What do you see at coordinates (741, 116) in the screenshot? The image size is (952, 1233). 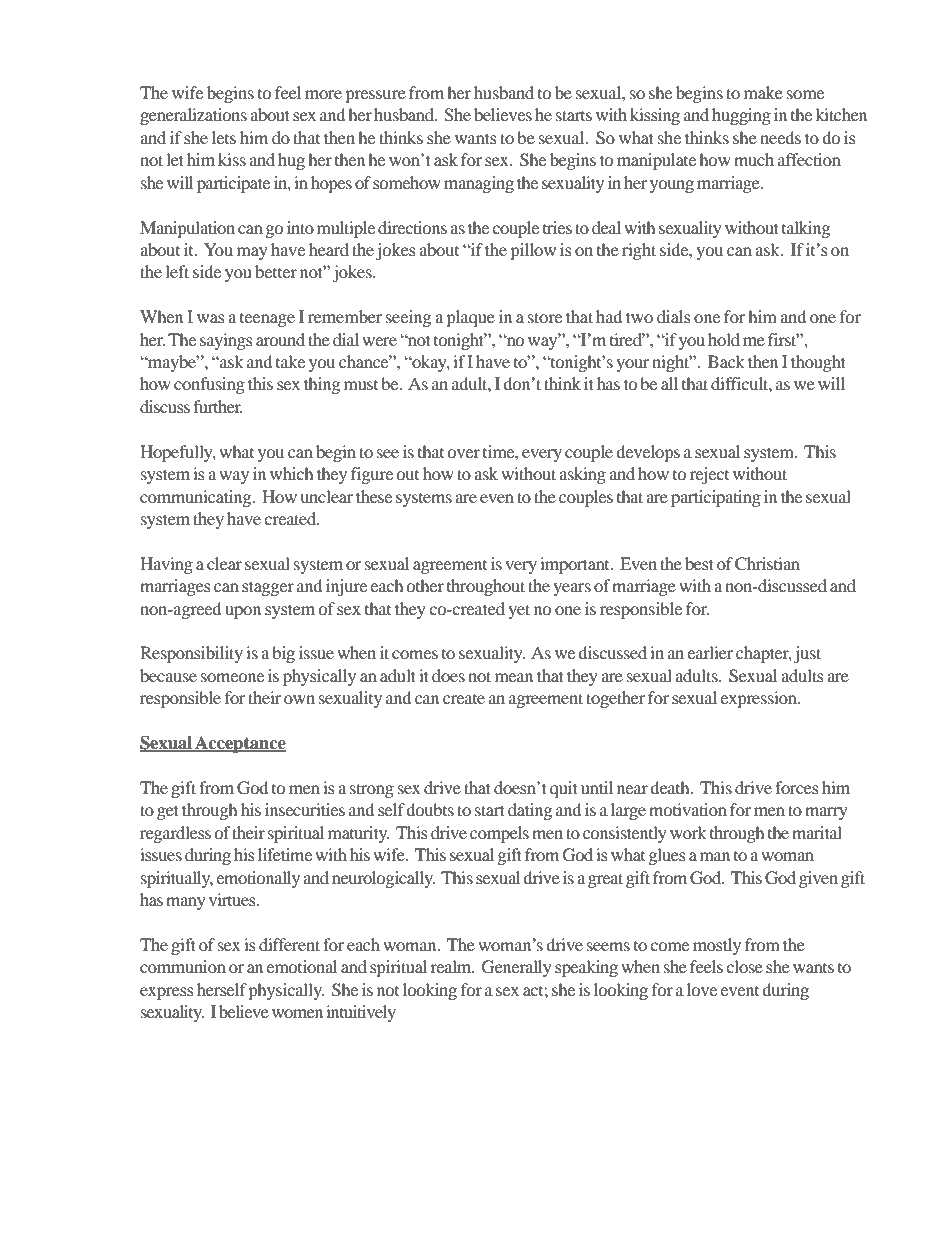 I see `hugging` at bounding box center [741, 116].
